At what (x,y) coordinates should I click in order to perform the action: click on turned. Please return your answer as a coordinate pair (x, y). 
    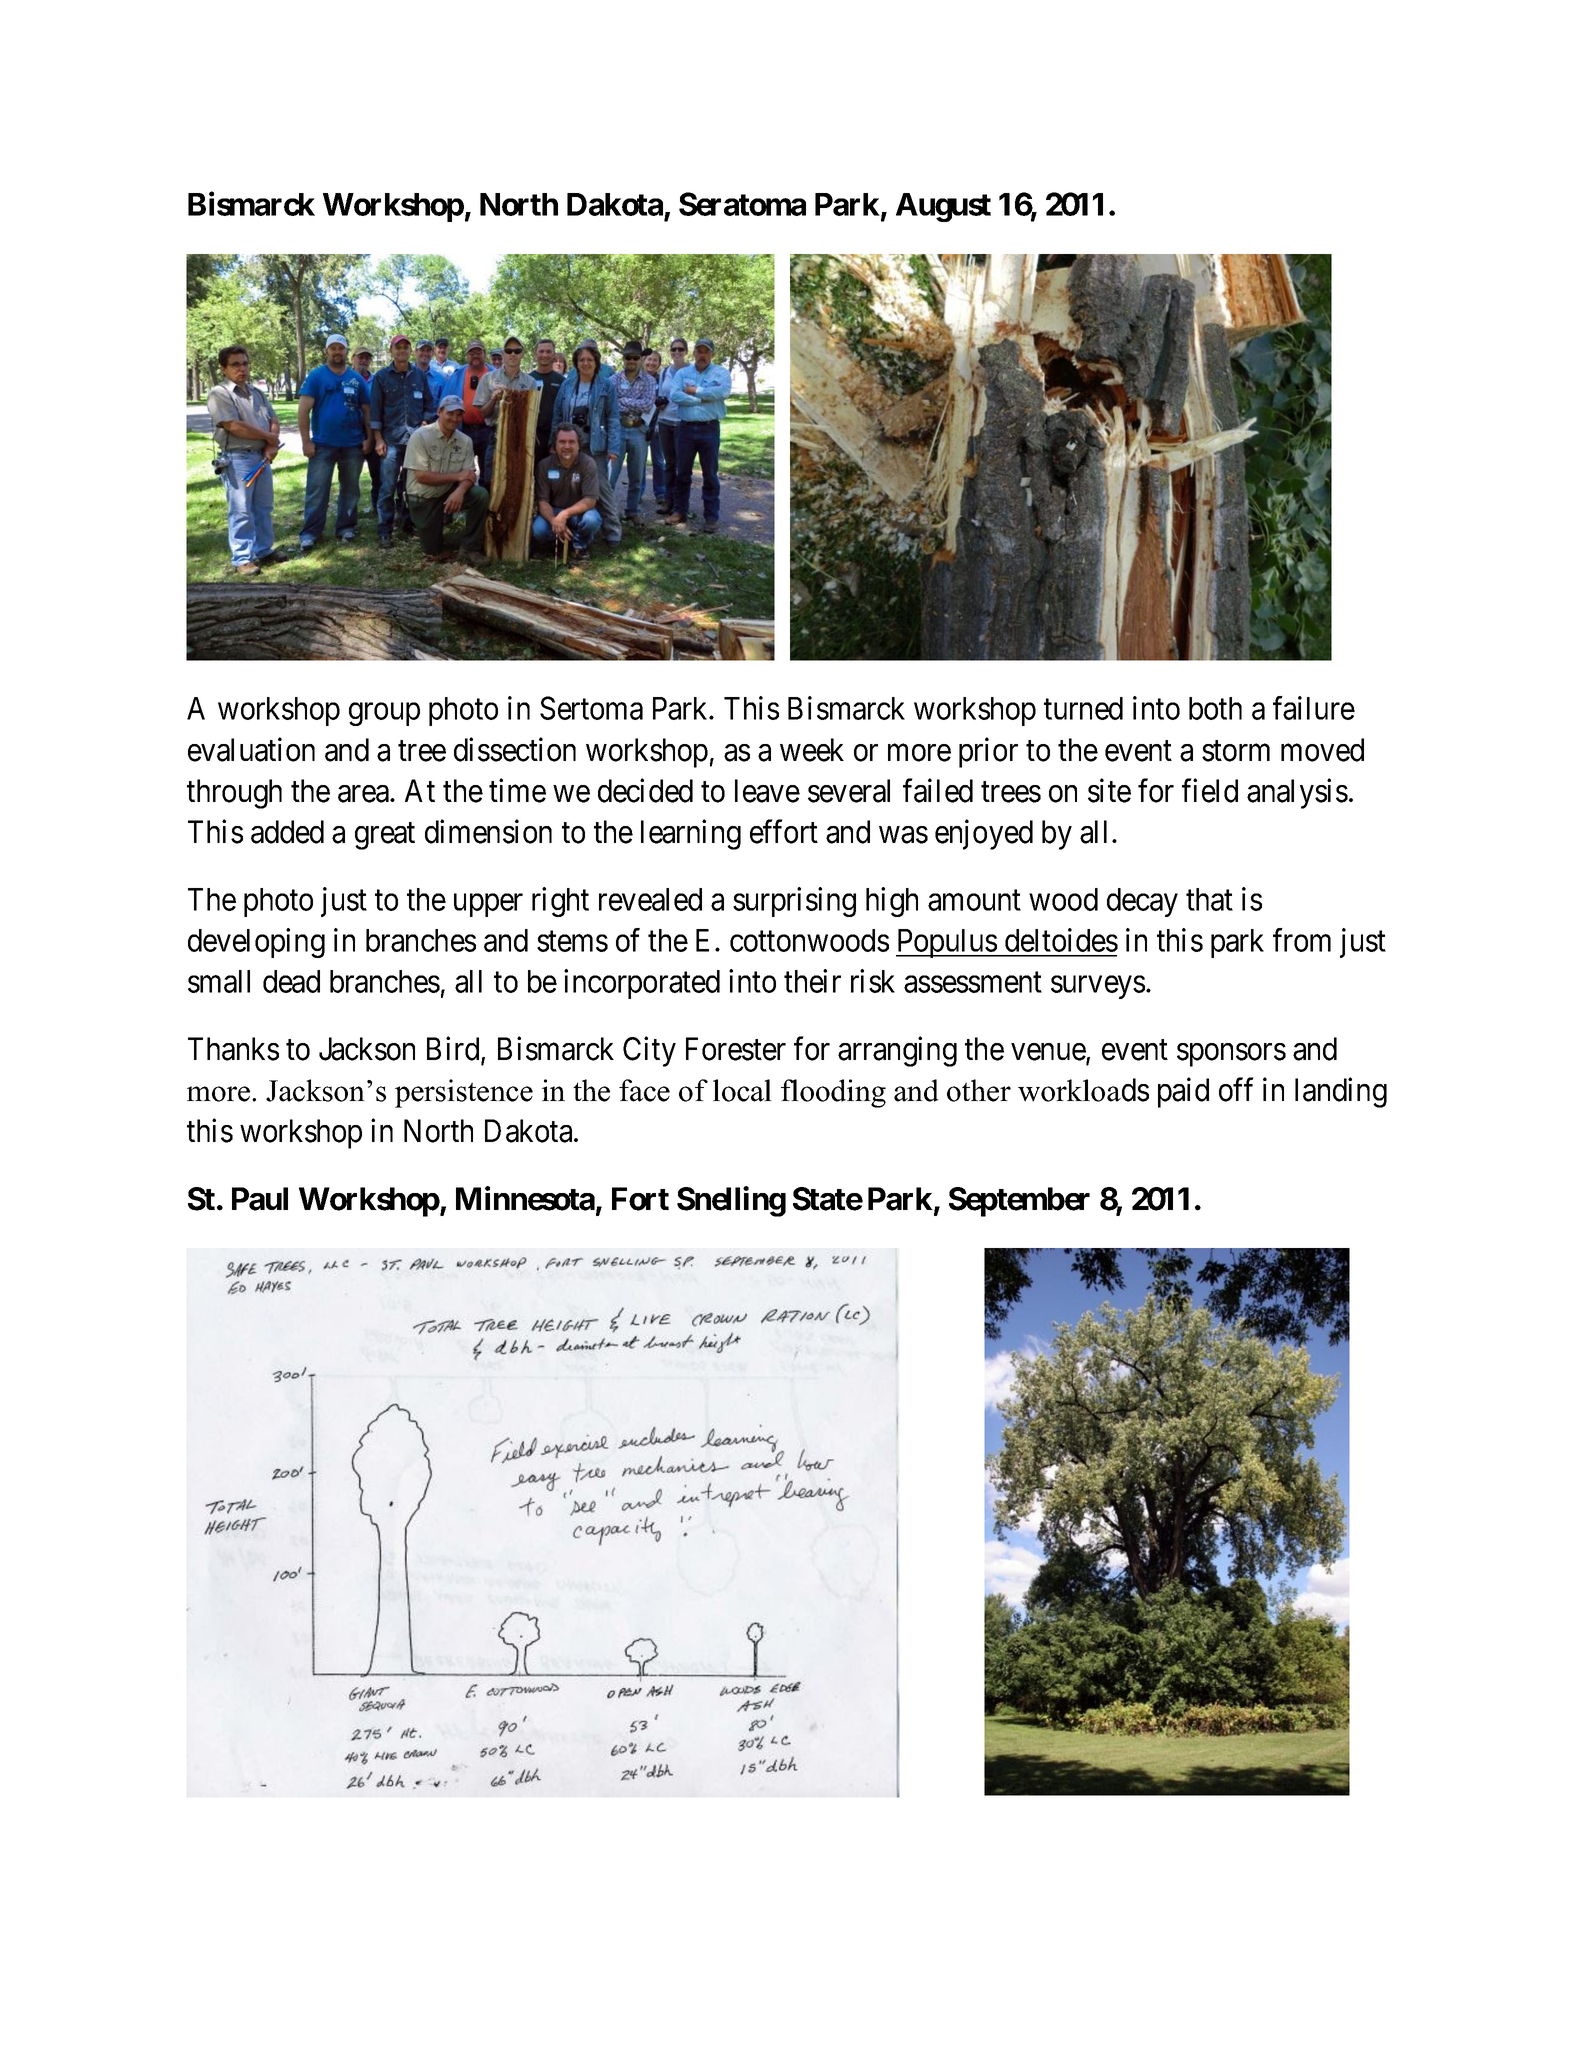
    Looking at the image, I should click on (1083, 708).
